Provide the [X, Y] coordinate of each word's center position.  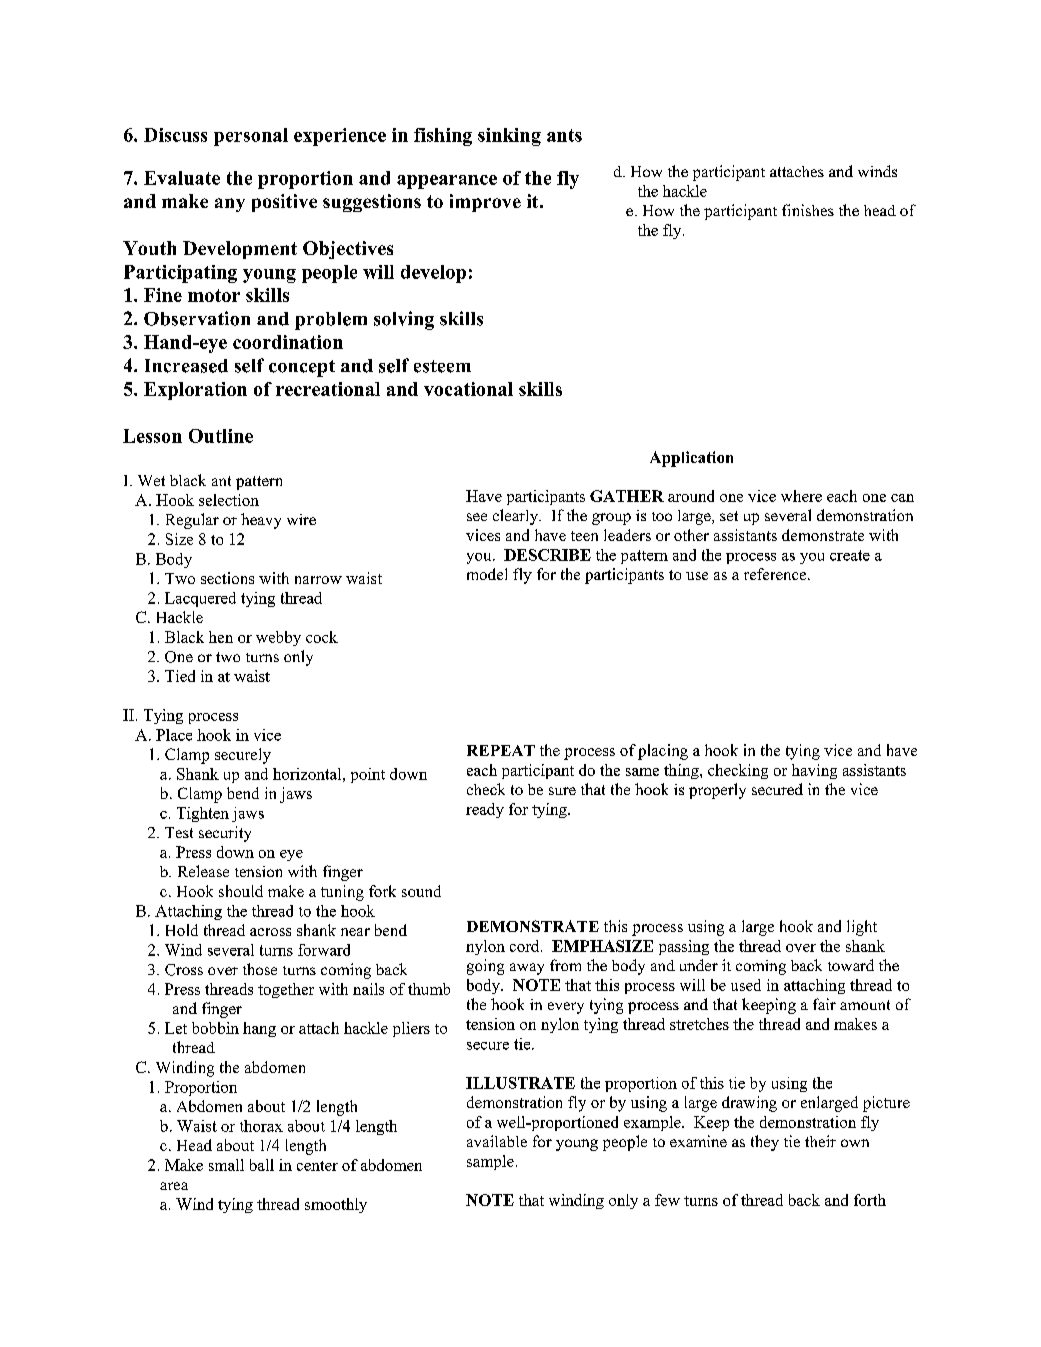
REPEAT [501, 750]
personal [251, 137]
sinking [509, 137]
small [226, 1165]
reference [776, 574]
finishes [808, 210]
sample [490, 1162]
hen [221, 637]
